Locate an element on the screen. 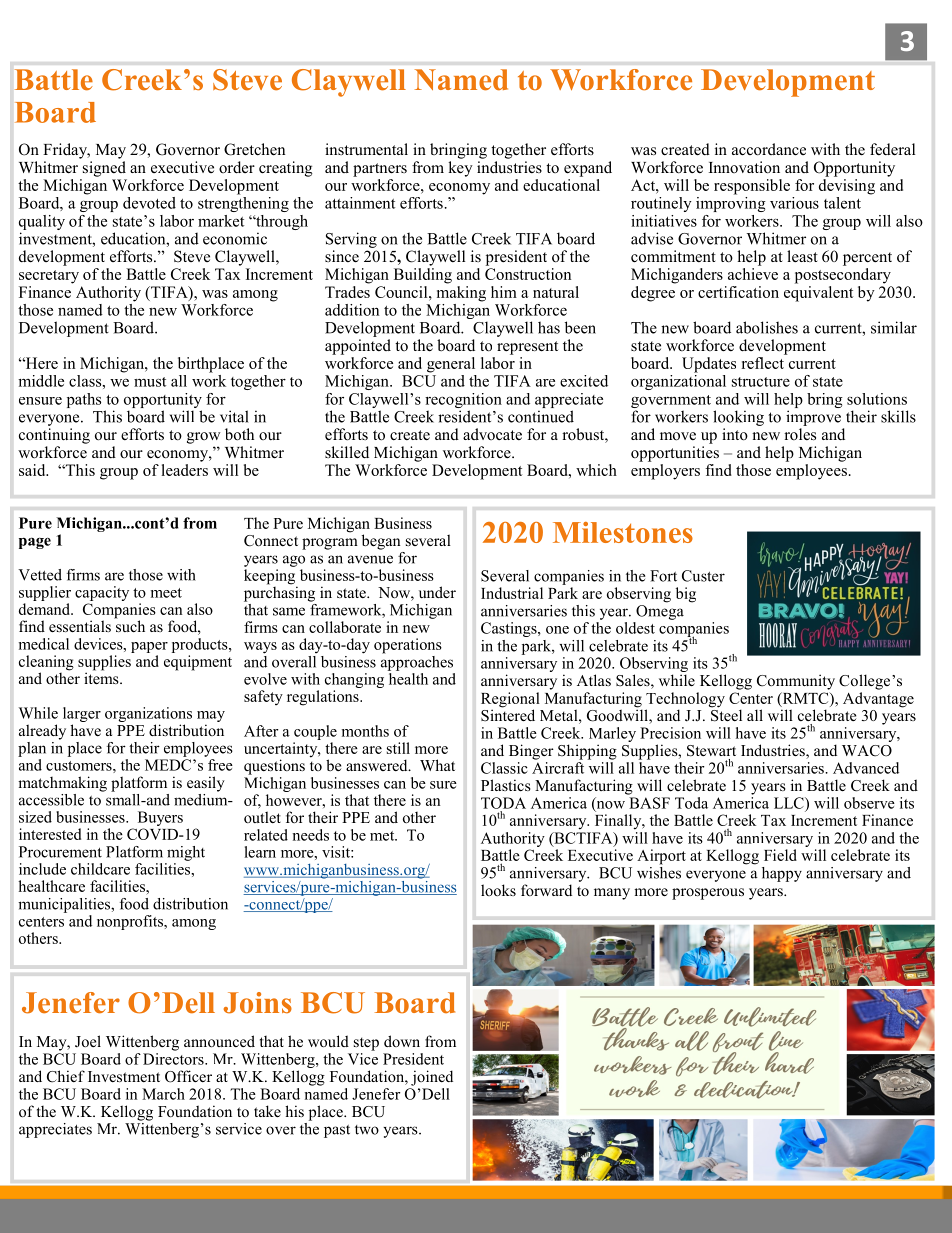 Image resolution: width=952 pixels, height=1233 pixels. signed is located at coordinates (104, 169).
